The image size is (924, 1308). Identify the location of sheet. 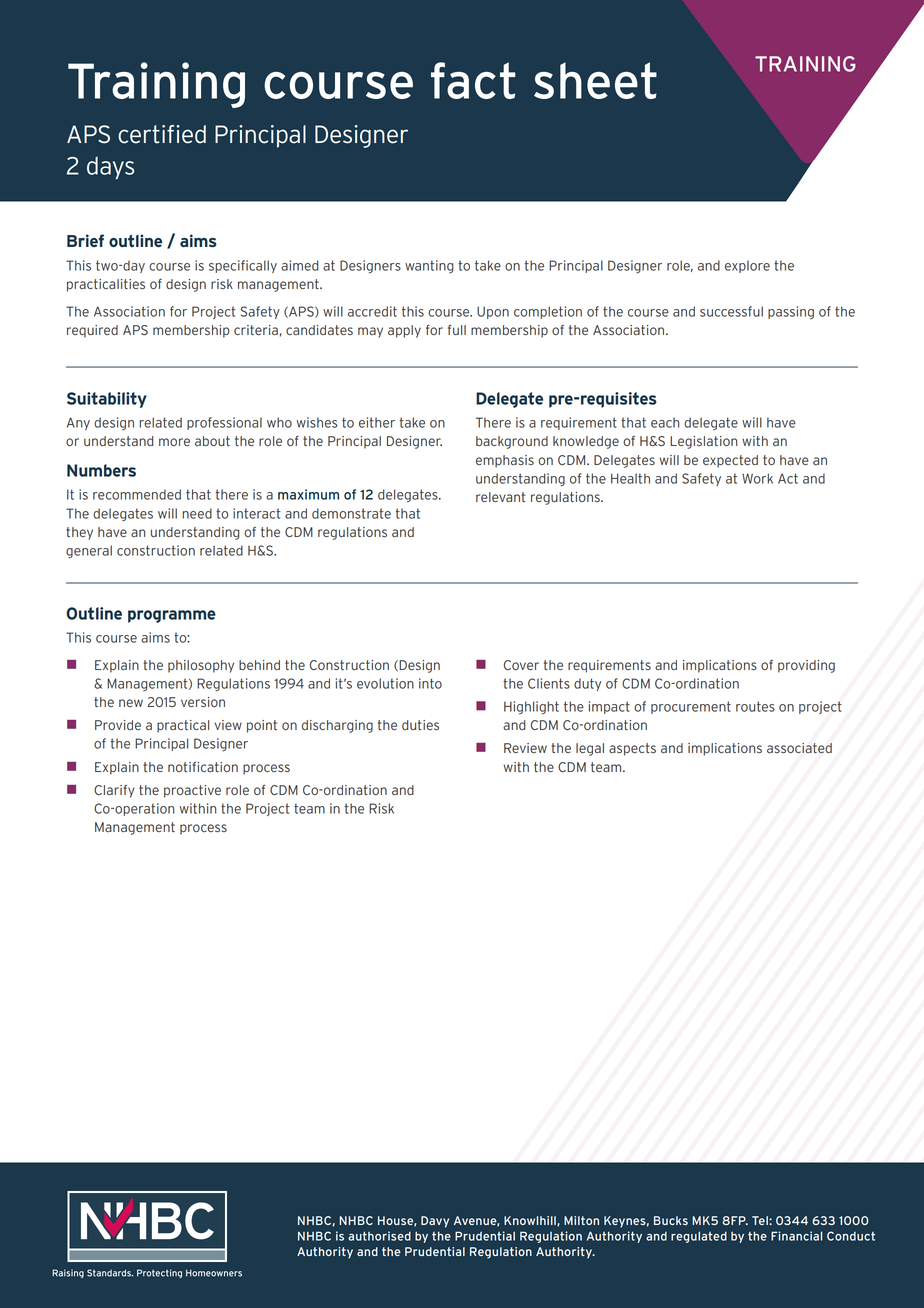
(595, 80).
